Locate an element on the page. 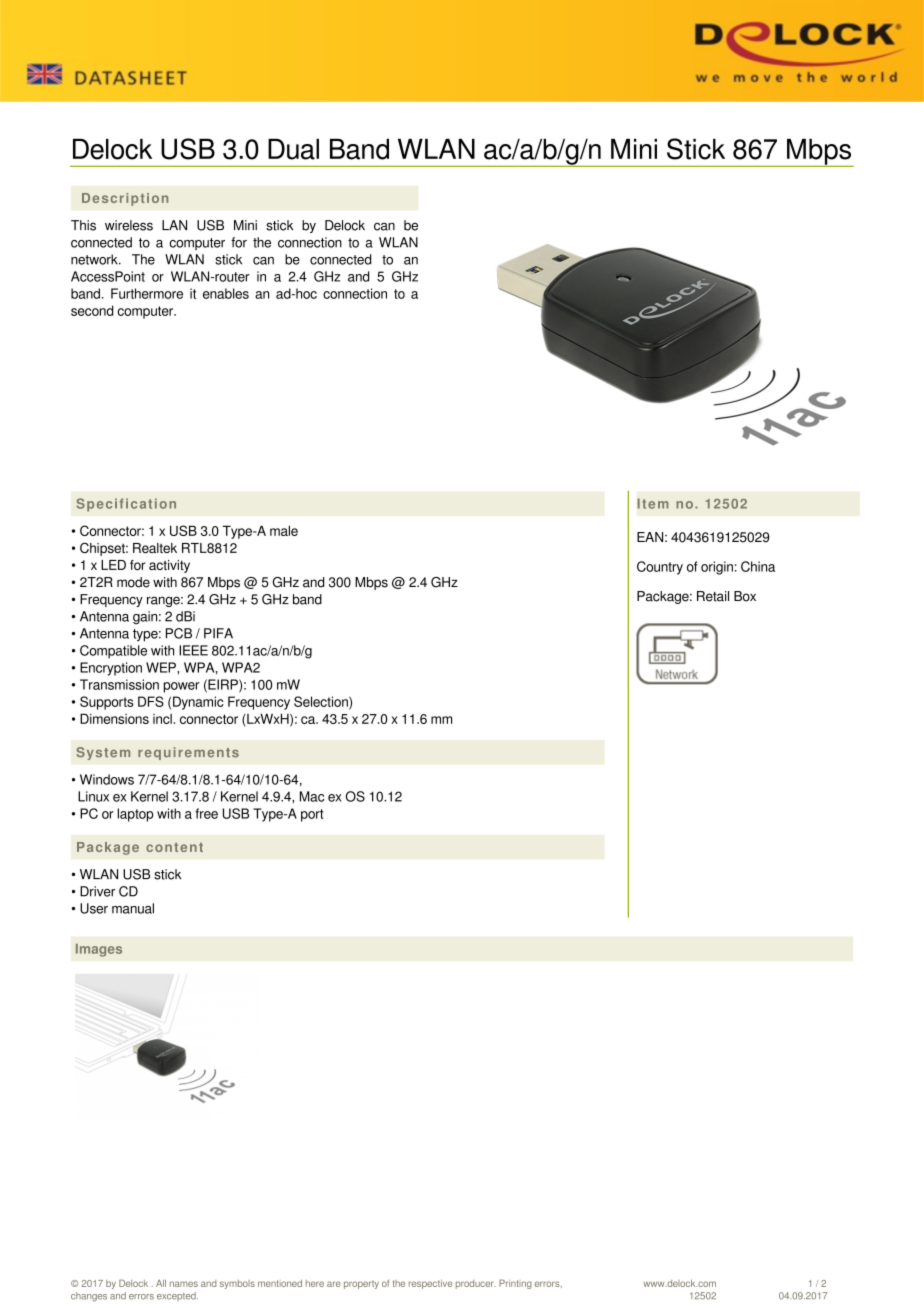  incl is located at coordinates (163, 719).
